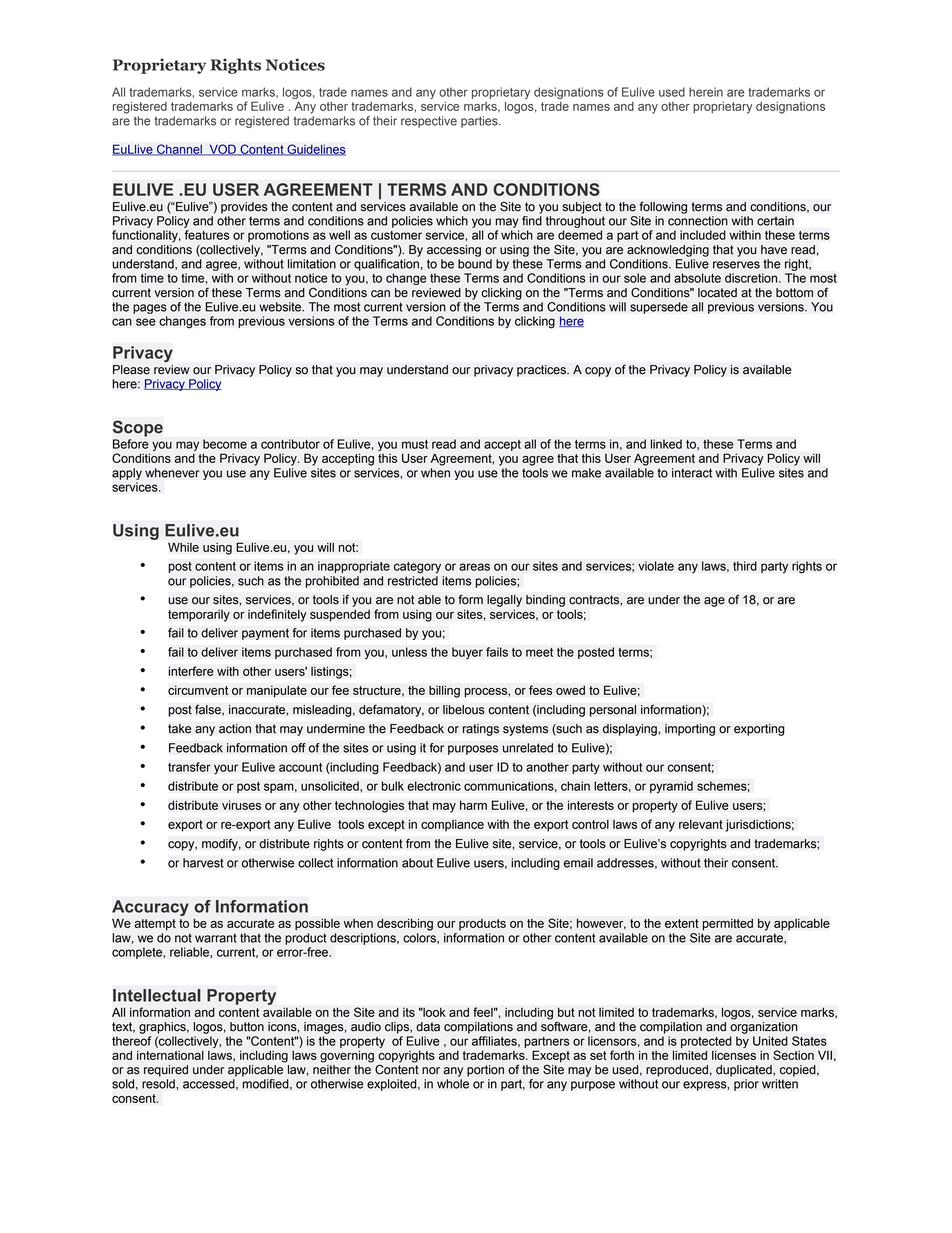  Describe the element at coordinates (150, 908) in the screenshot. I see `Accuracy` at that location.
